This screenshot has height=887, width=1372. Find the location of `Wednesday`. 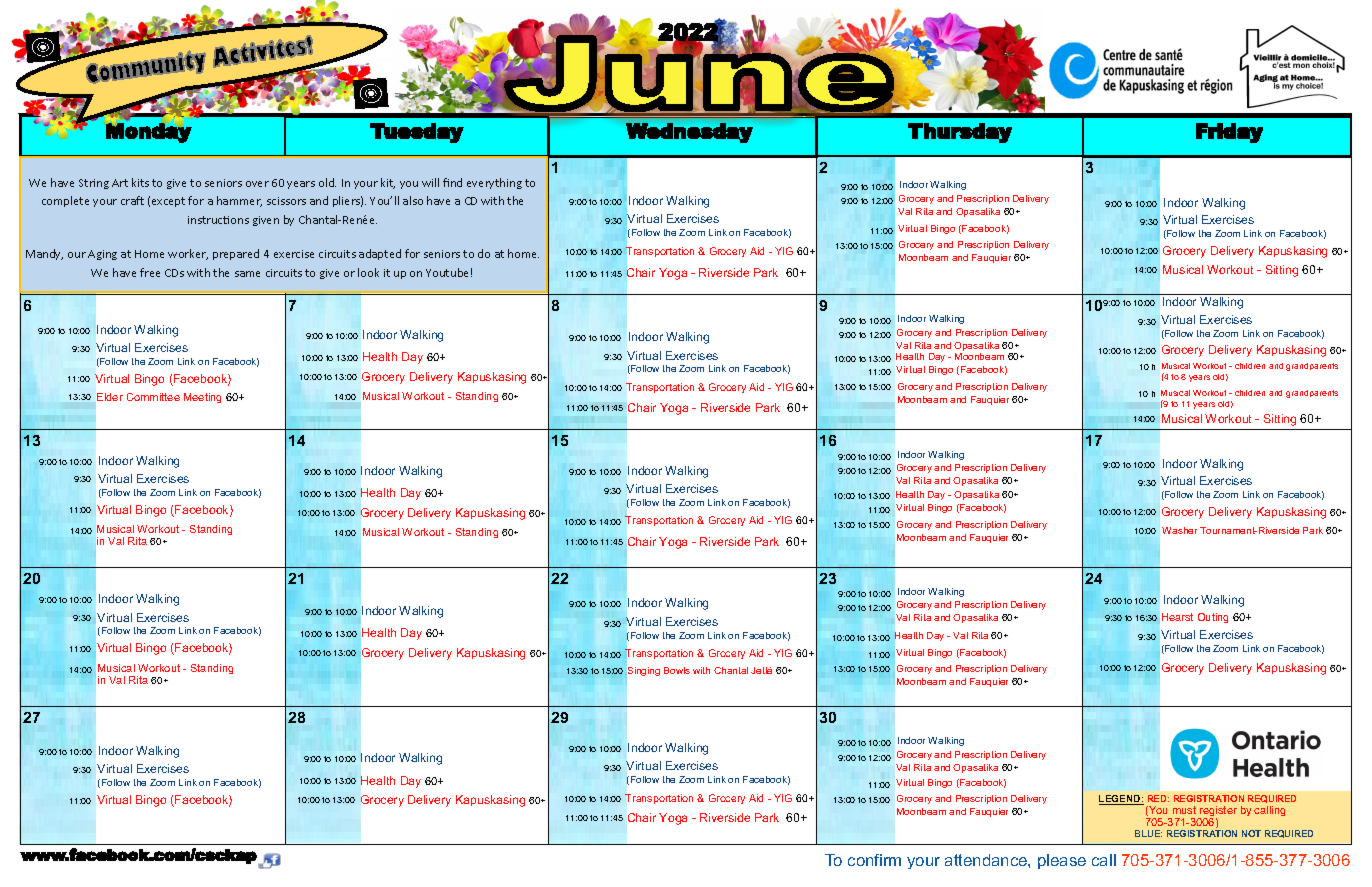

Wednesday is located at coordinates (689, 133).
